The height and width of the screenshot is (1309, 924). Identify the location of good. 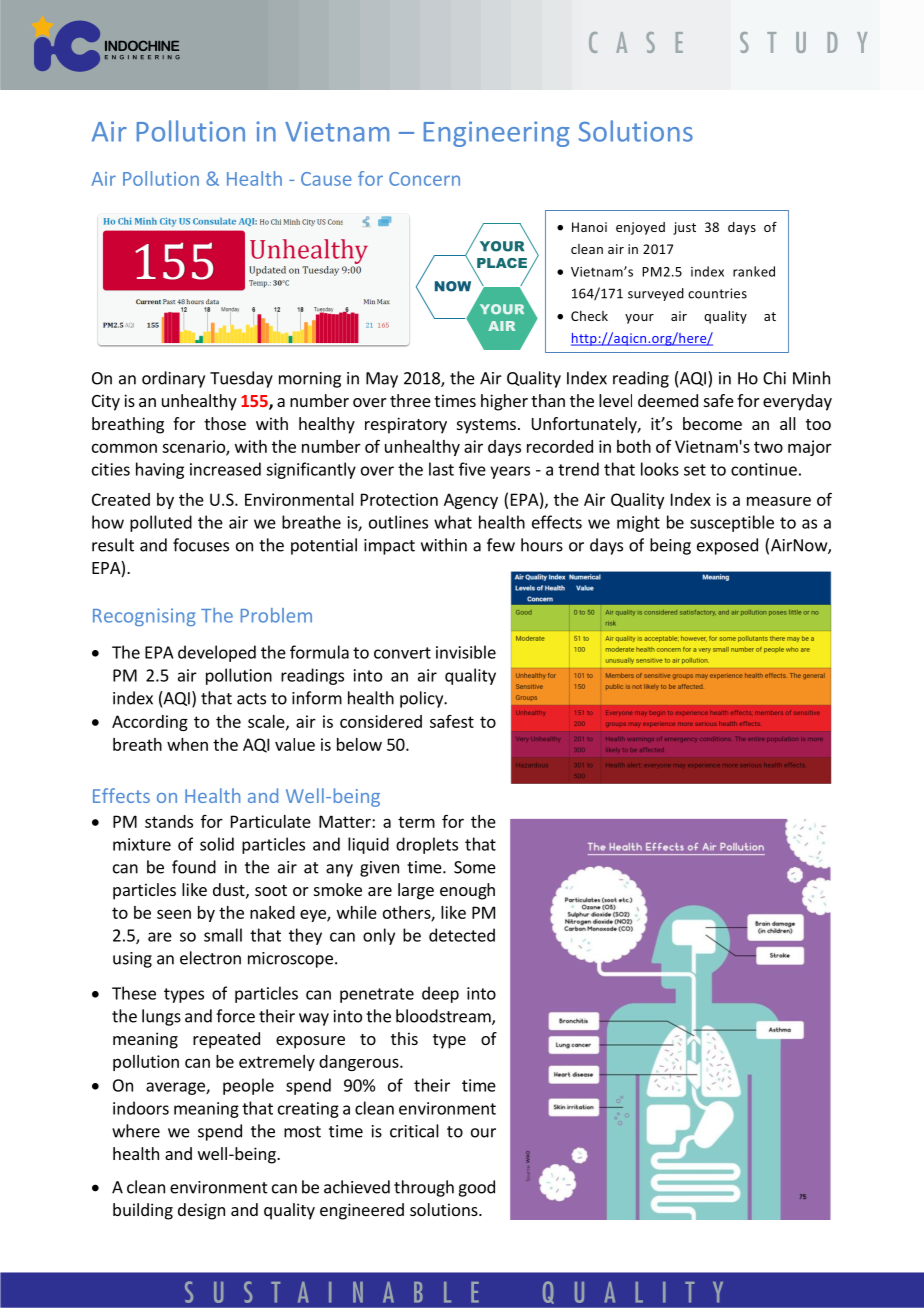
(476, 1188).
